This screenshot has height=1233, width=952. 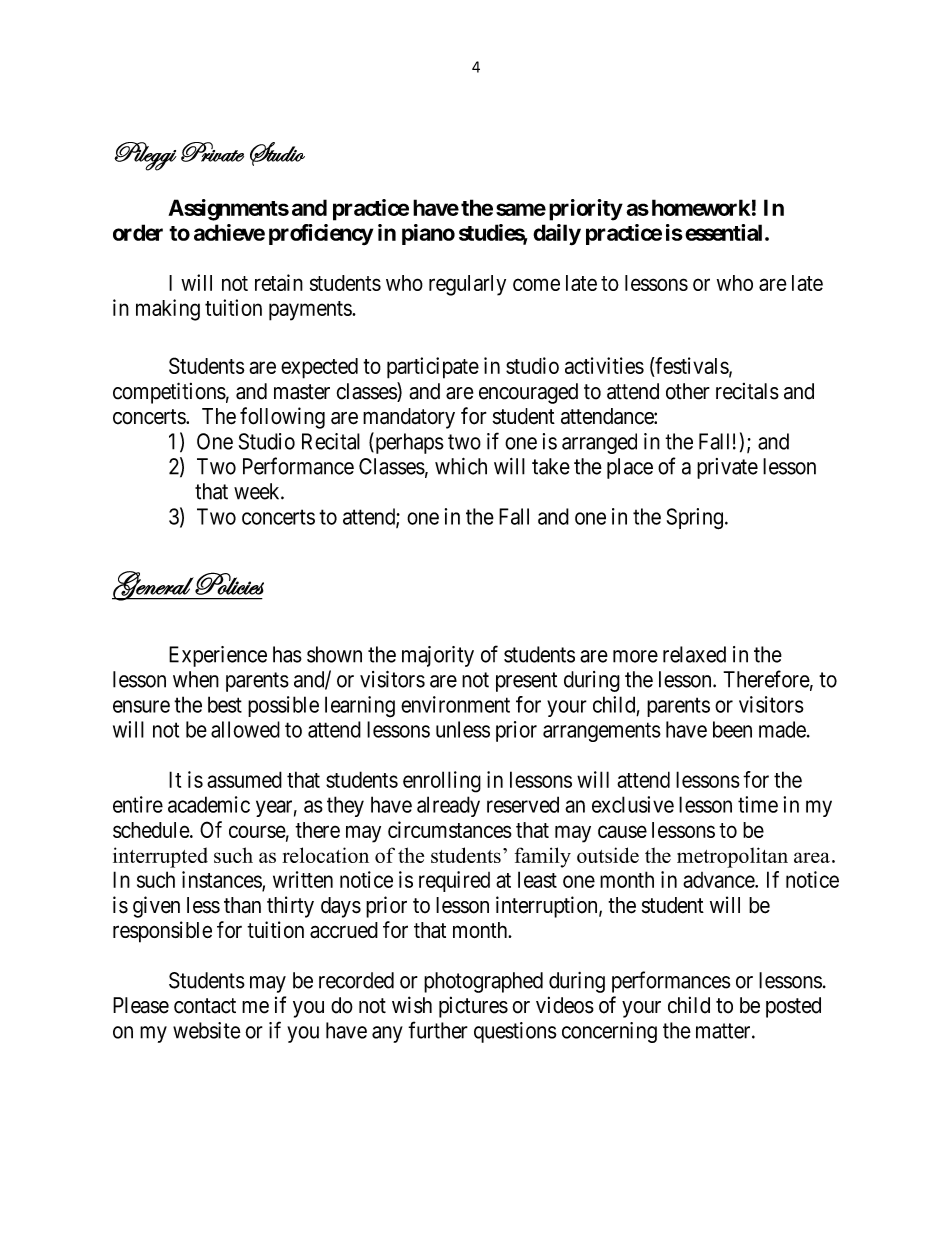 I want to click on participate, so click(x=433, y=368).
